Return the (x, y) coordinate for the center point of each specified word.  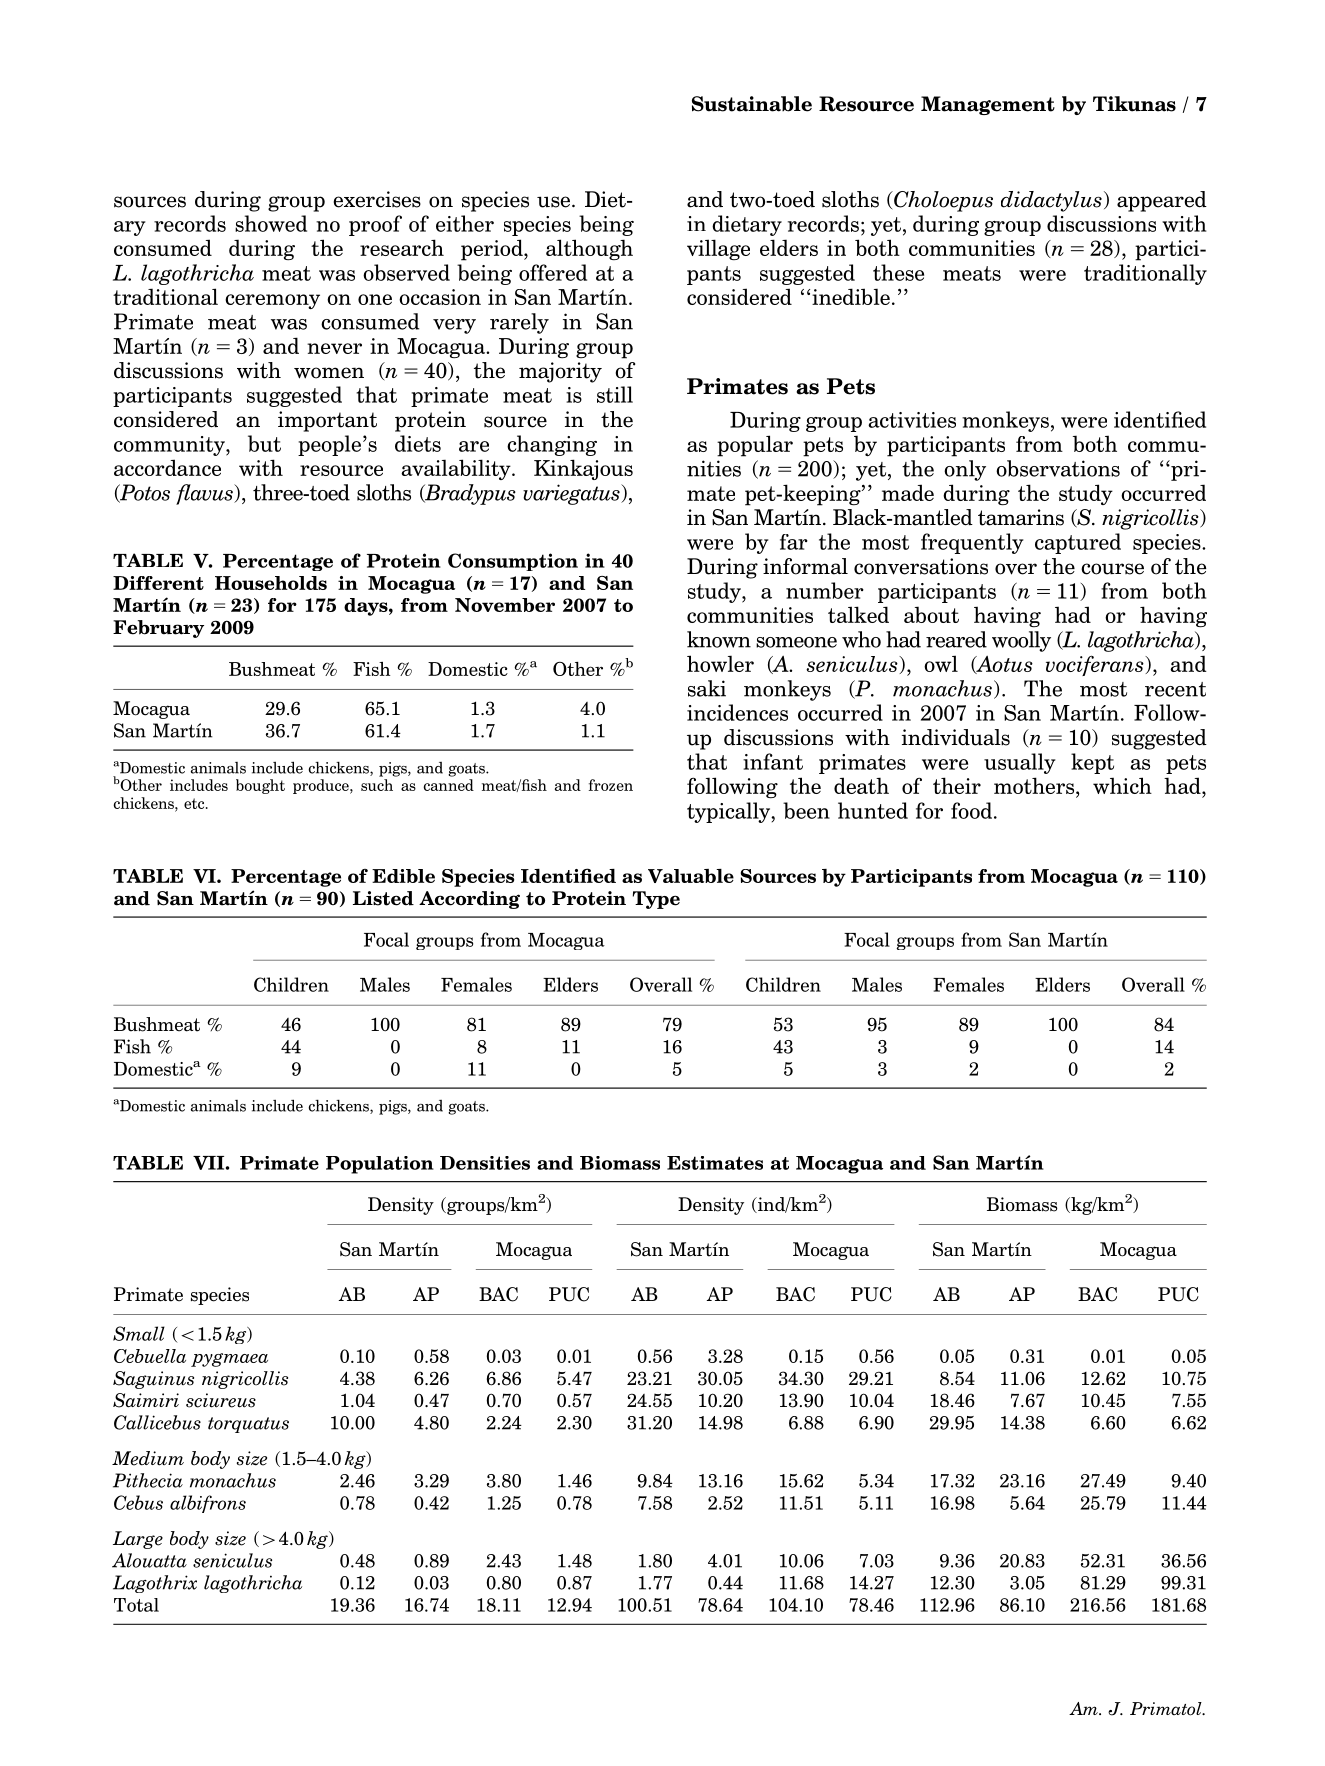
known (719, 639)
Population (380, 1165)
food (971, 810)
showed (271, 223)
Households (271, 583)
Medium (148, 1458)
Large (138, 1540)
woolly (1021, 641)
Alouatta (149, 1560)
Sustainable (752, 104)
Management (988, 105)
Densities (485, 1163)
